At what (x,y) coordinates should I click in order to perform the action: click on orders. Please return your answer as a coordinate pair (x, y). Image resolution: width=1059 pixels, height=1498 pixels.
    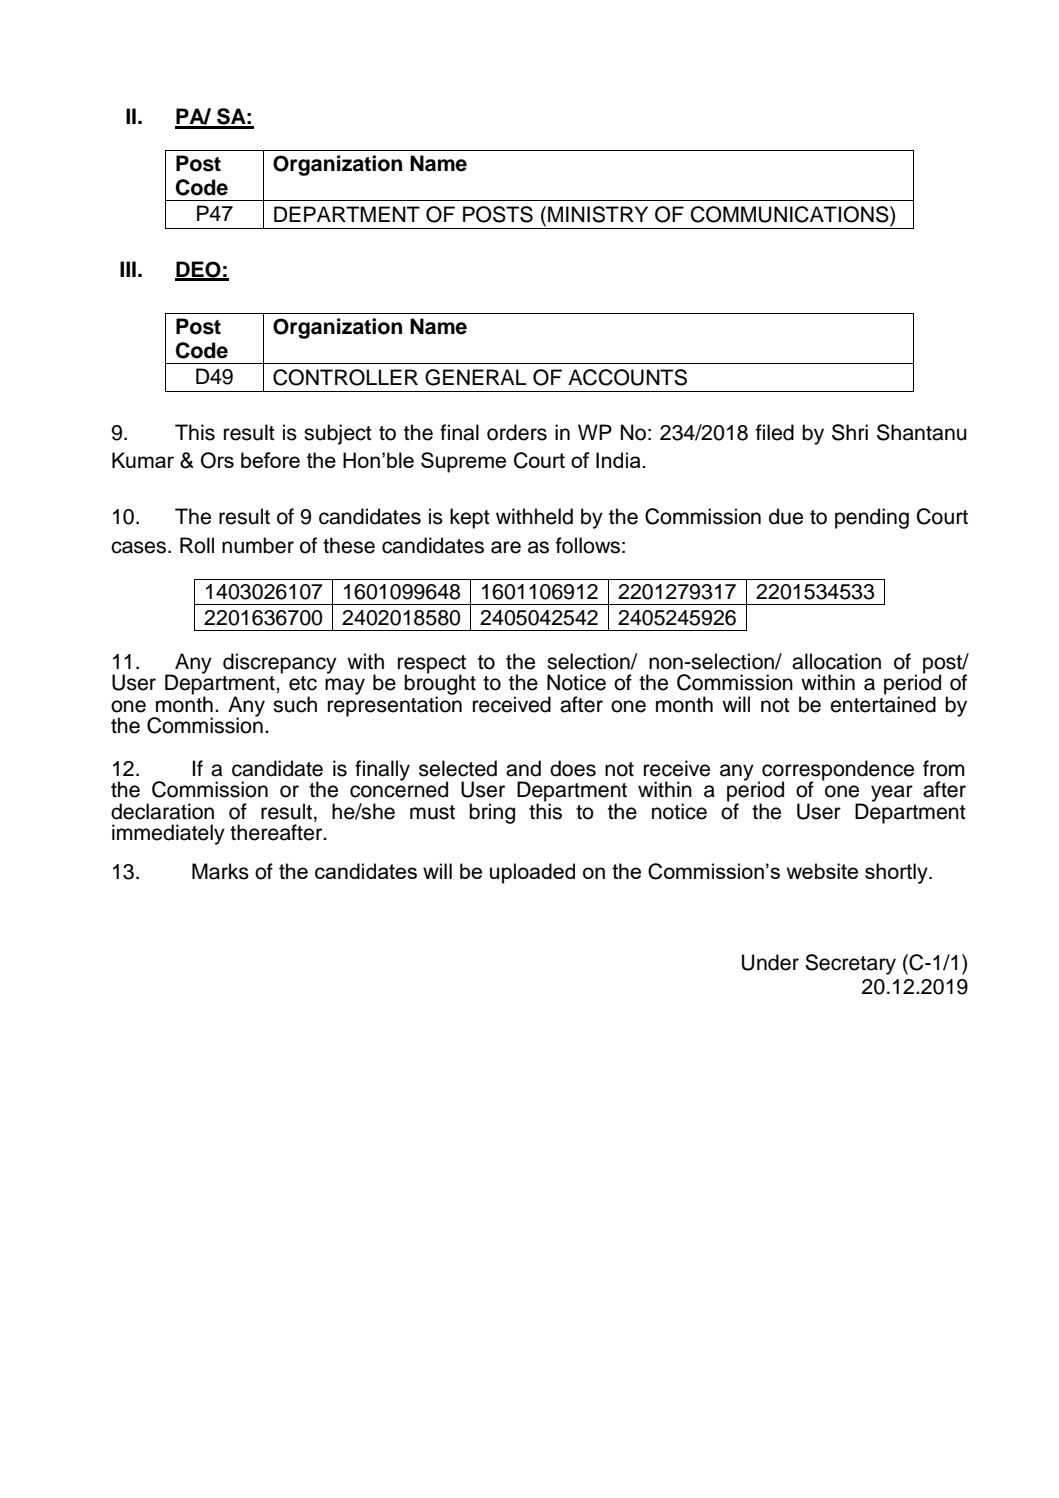
    Looking at the image, I should click on (517, 432).
